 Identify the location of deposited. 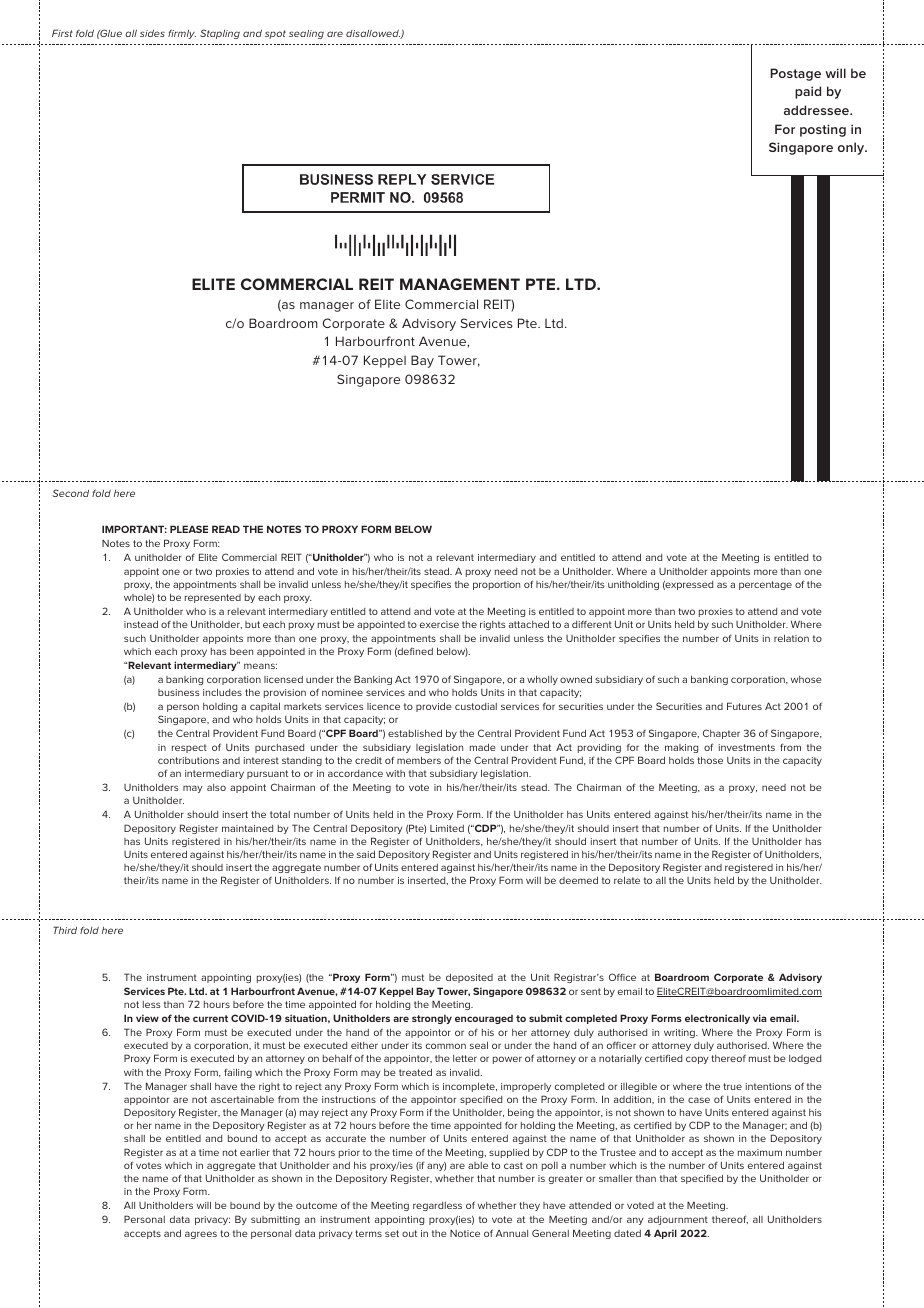
(469, 978).
